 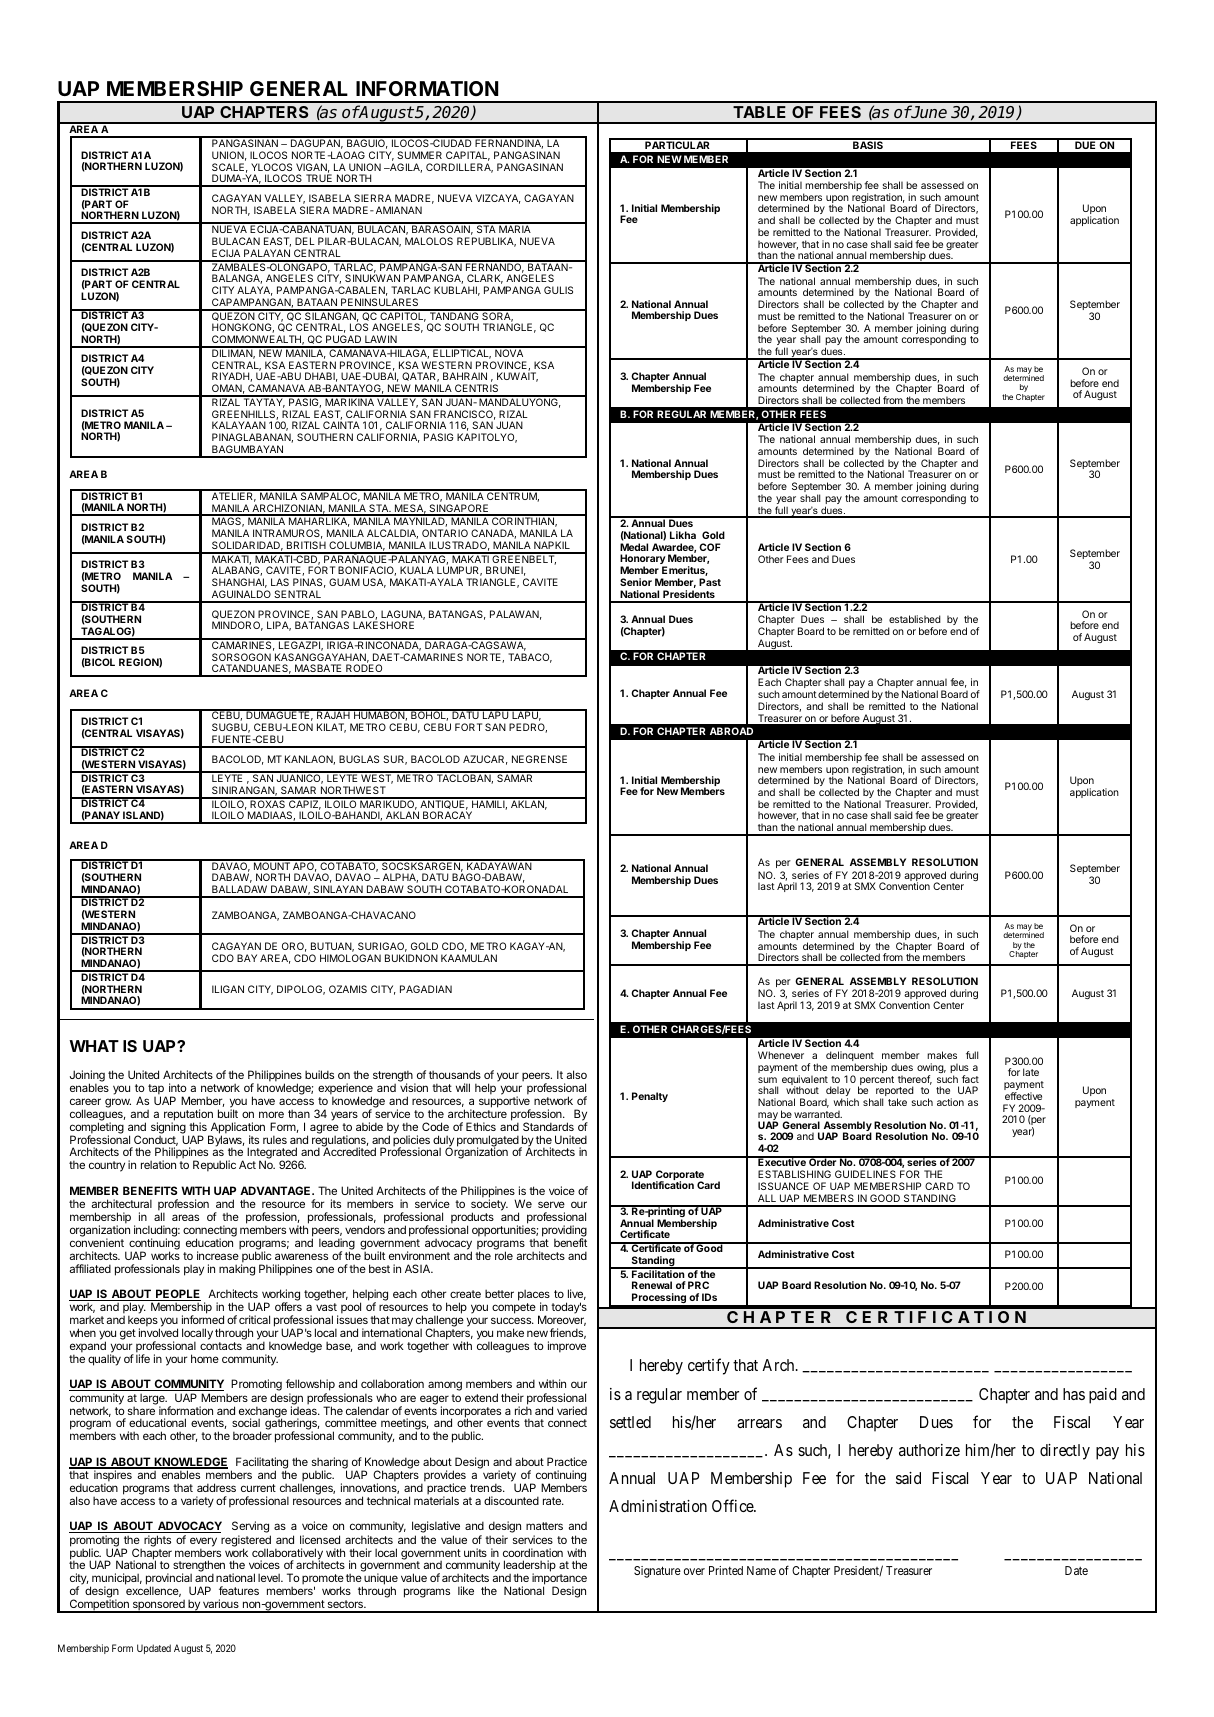 I want to click on SIERRA, so click(x=373, y=198).
